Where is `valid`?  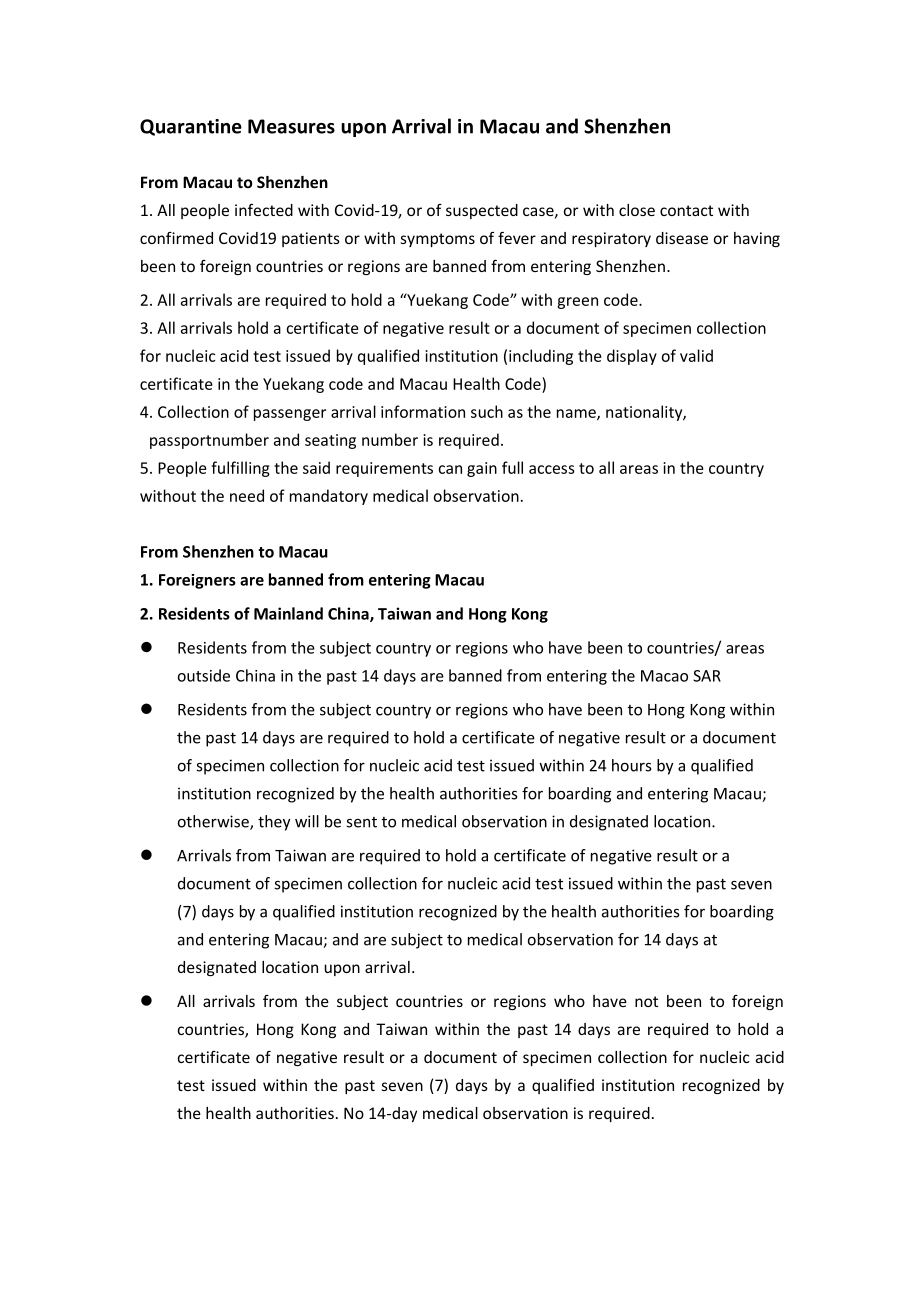
valid is located at coordinates (696, 355).
